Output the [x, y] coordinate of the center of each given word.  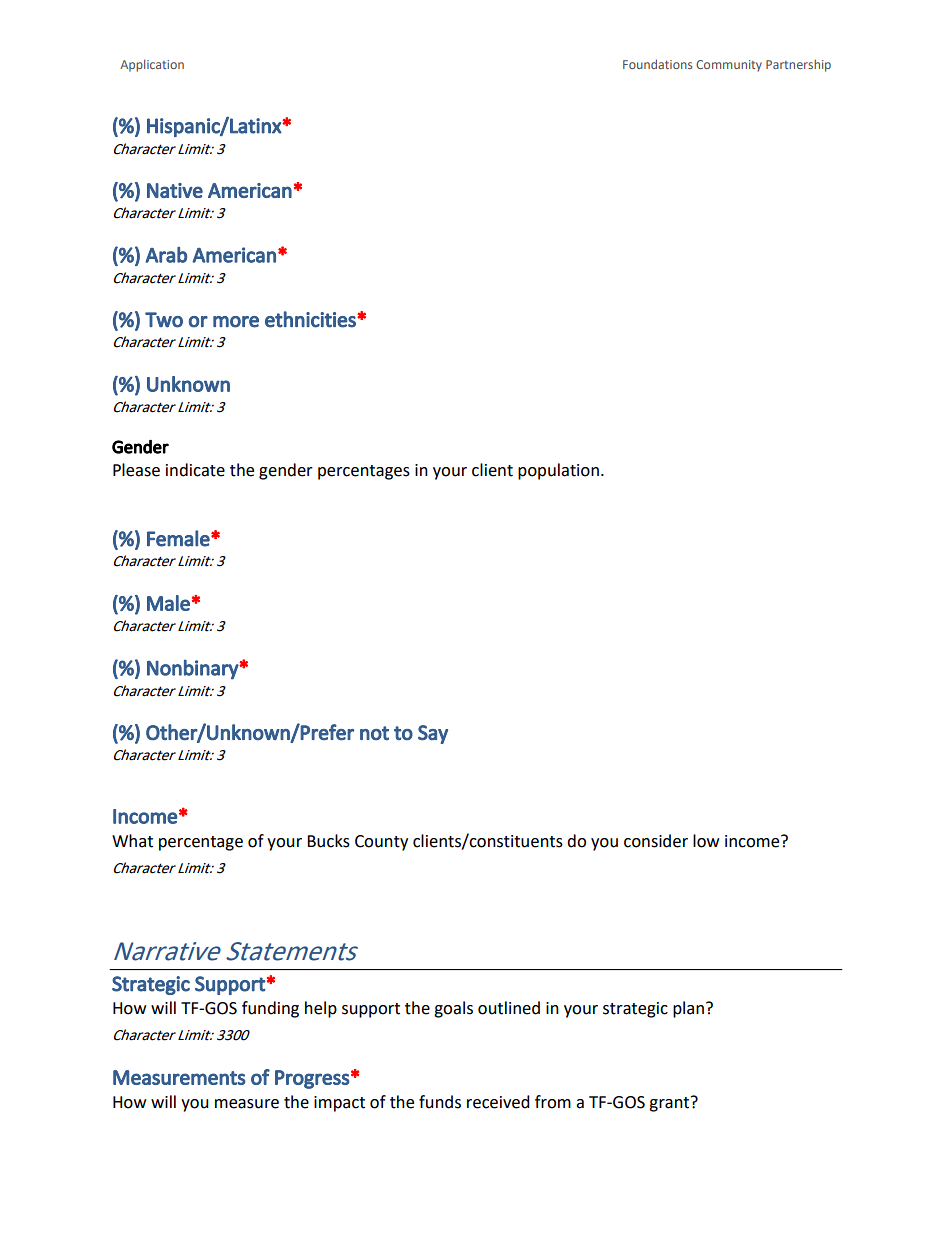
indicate [195, 470]
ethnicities [311, 319]
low [706, 841]
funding [270, 1009]
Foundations [657, 64]
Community [729, 66]
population [558, 471]
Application [152, 65]
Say [433, 734]
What [132, 841]
